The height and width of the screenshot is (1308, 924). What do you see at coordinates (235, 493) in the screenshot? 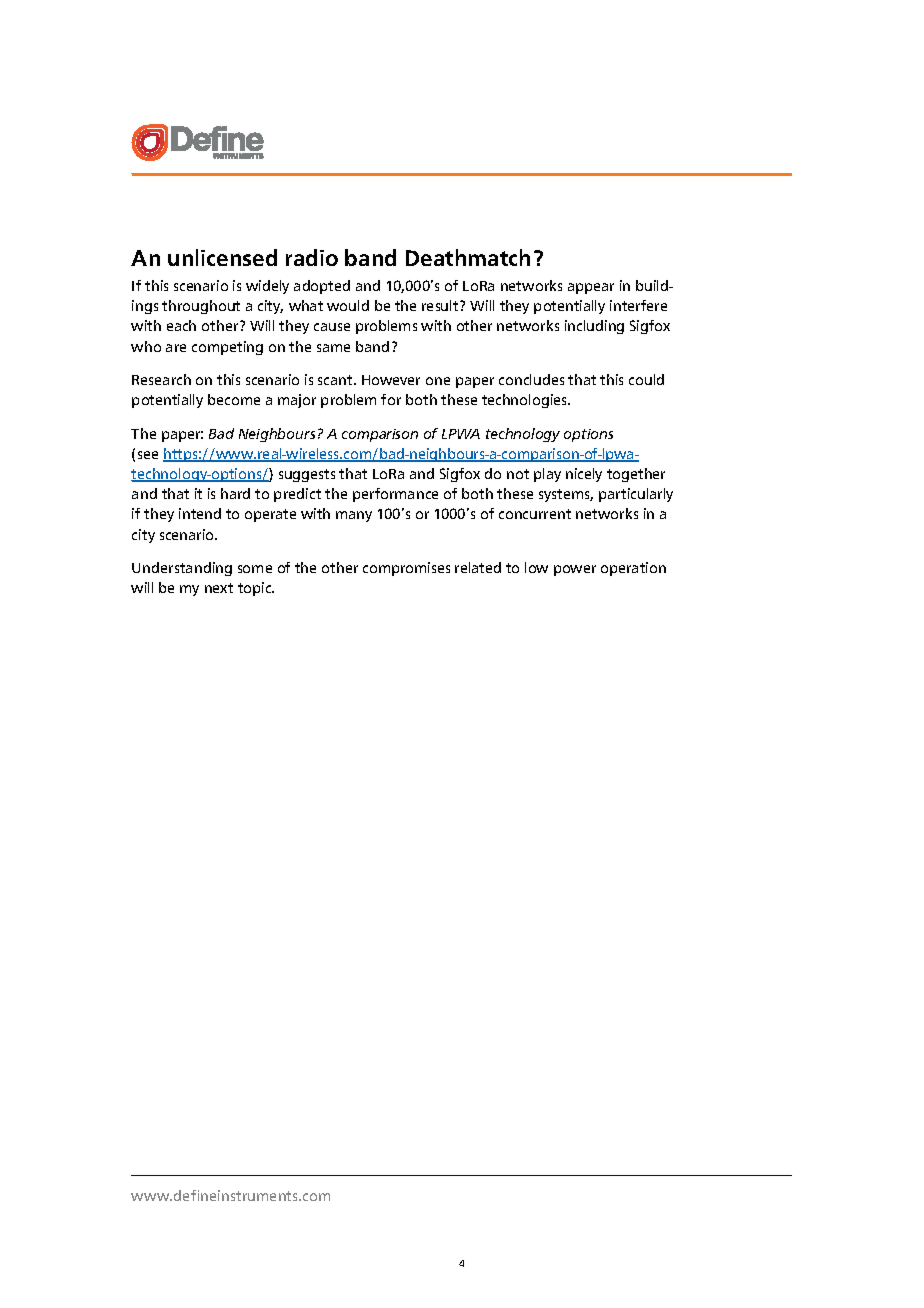
I see `hard` at bounding box center [235, 493].
